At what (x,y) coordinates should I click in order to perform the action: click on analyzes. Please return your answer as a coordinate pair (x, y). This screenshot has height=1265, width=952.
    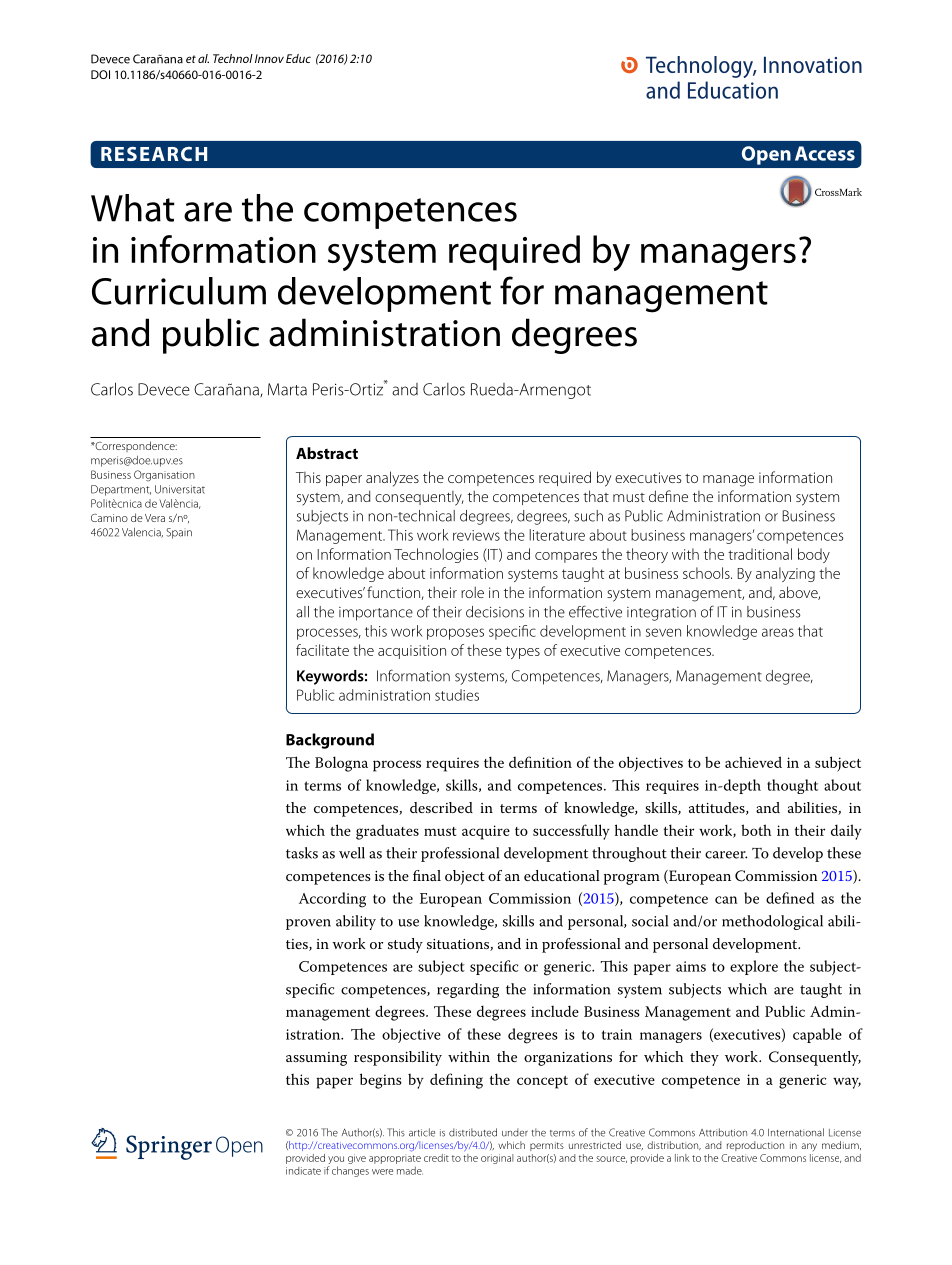
    Looking at the image, I should click on (392, 479).
